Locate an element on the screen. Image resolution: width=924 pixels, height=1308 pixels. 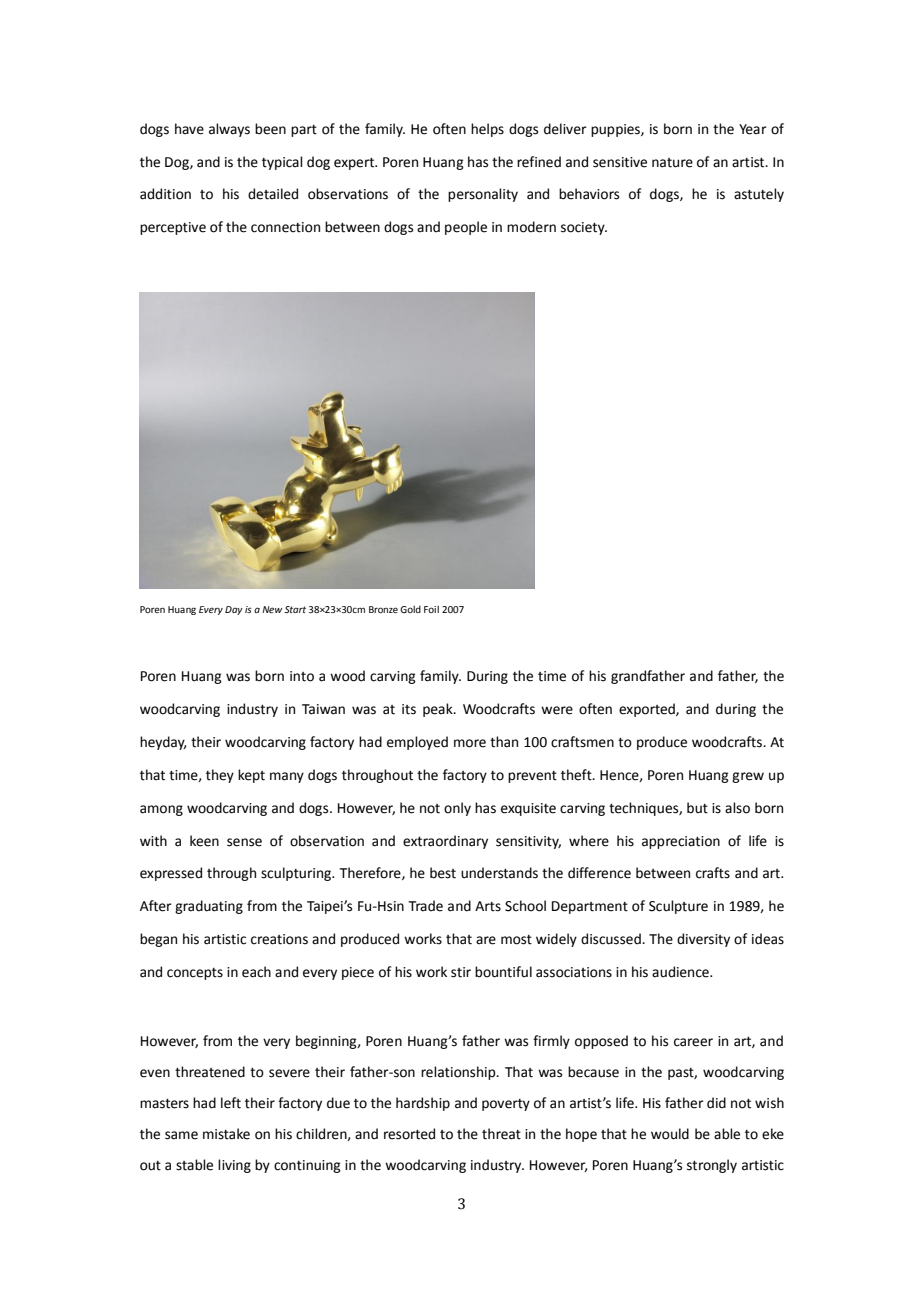
New is located at coordinates (272, 609).
